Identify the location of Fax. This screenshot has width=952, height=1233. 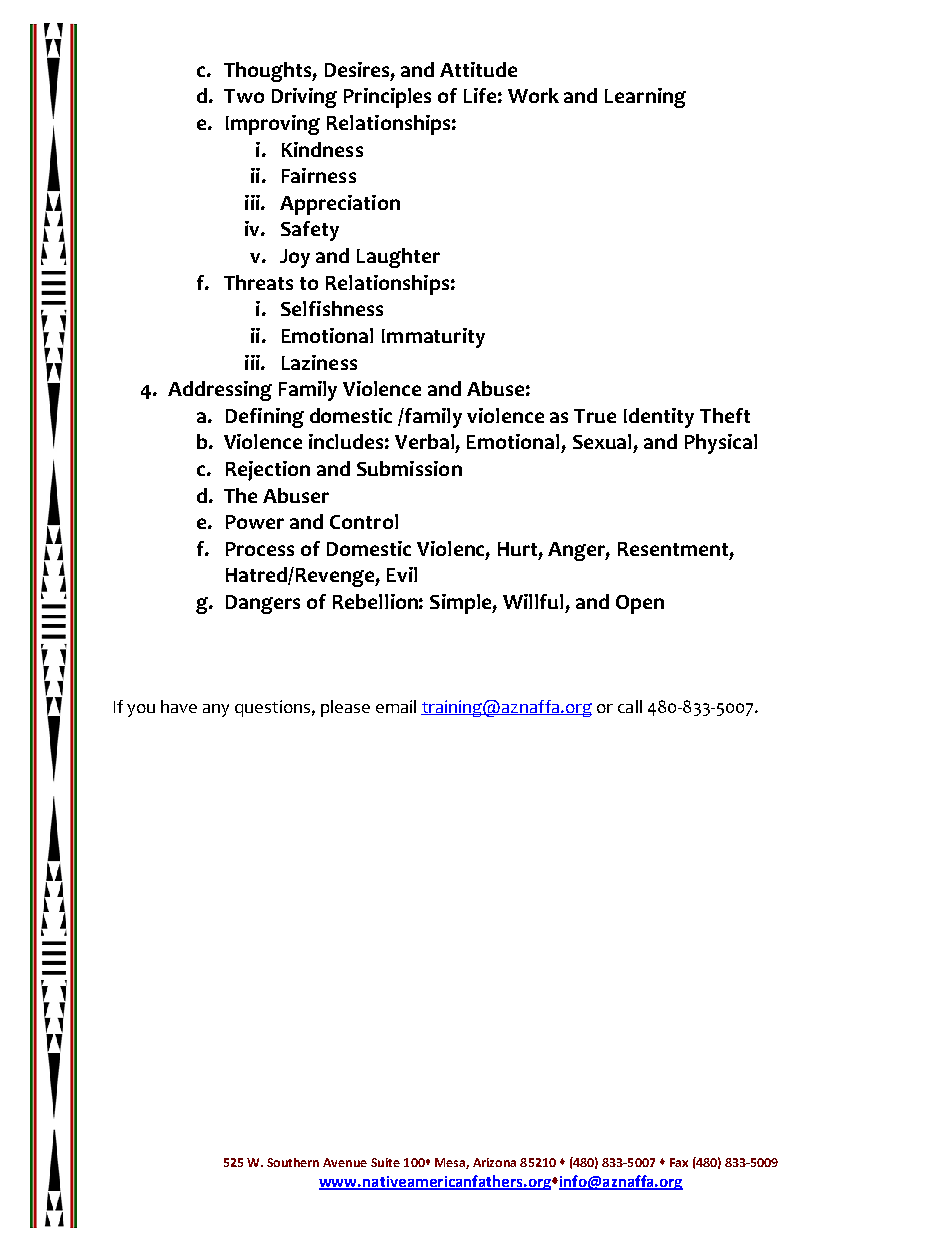
(679, 1162).
